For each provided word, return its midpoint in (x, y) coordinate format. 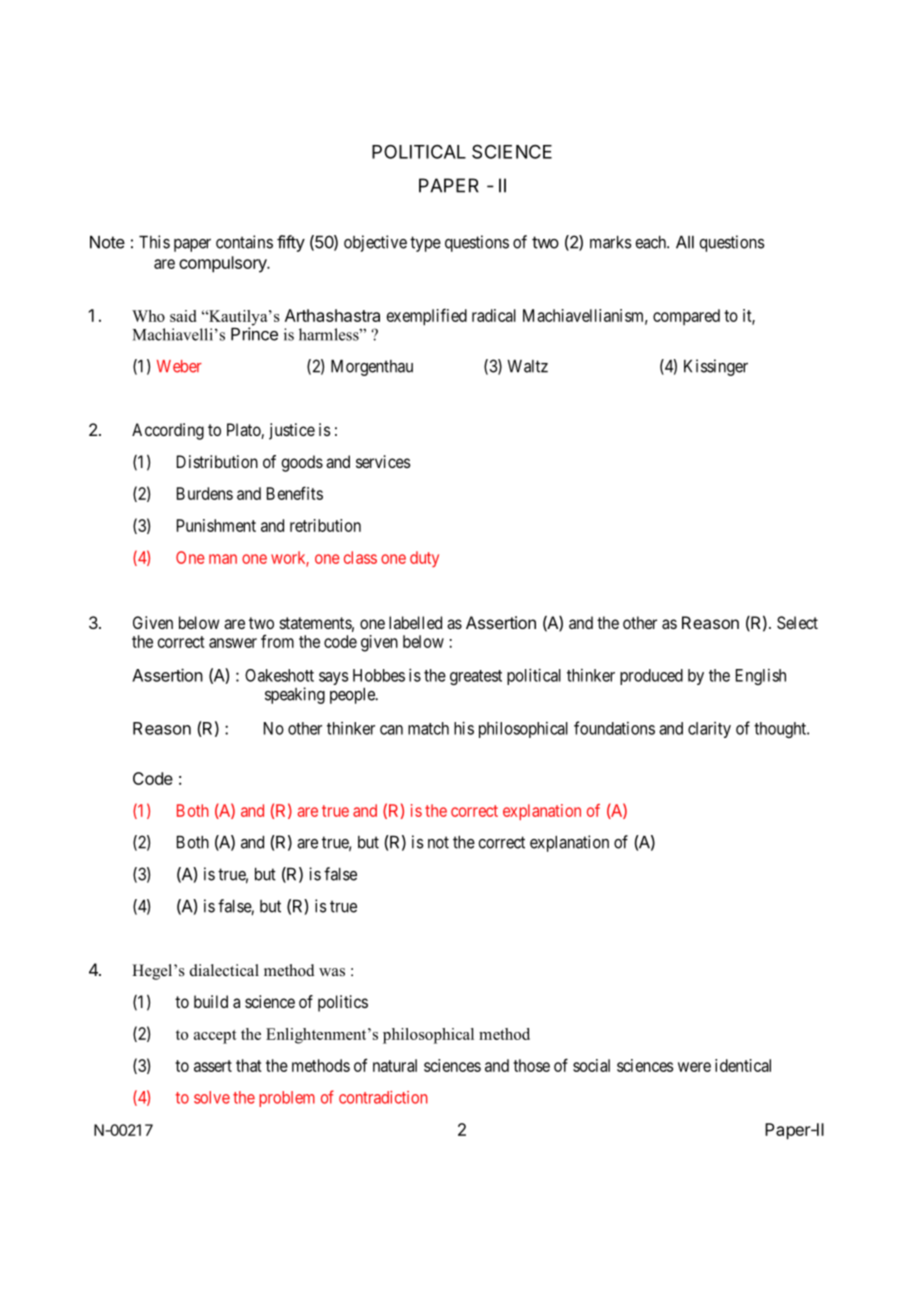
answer (233, 643)
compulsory (224, 264)
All (685, 242)
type (425, 244)
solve (212, 1097)
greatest (476, 677)
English (761, 677)
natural (395, 1065)
